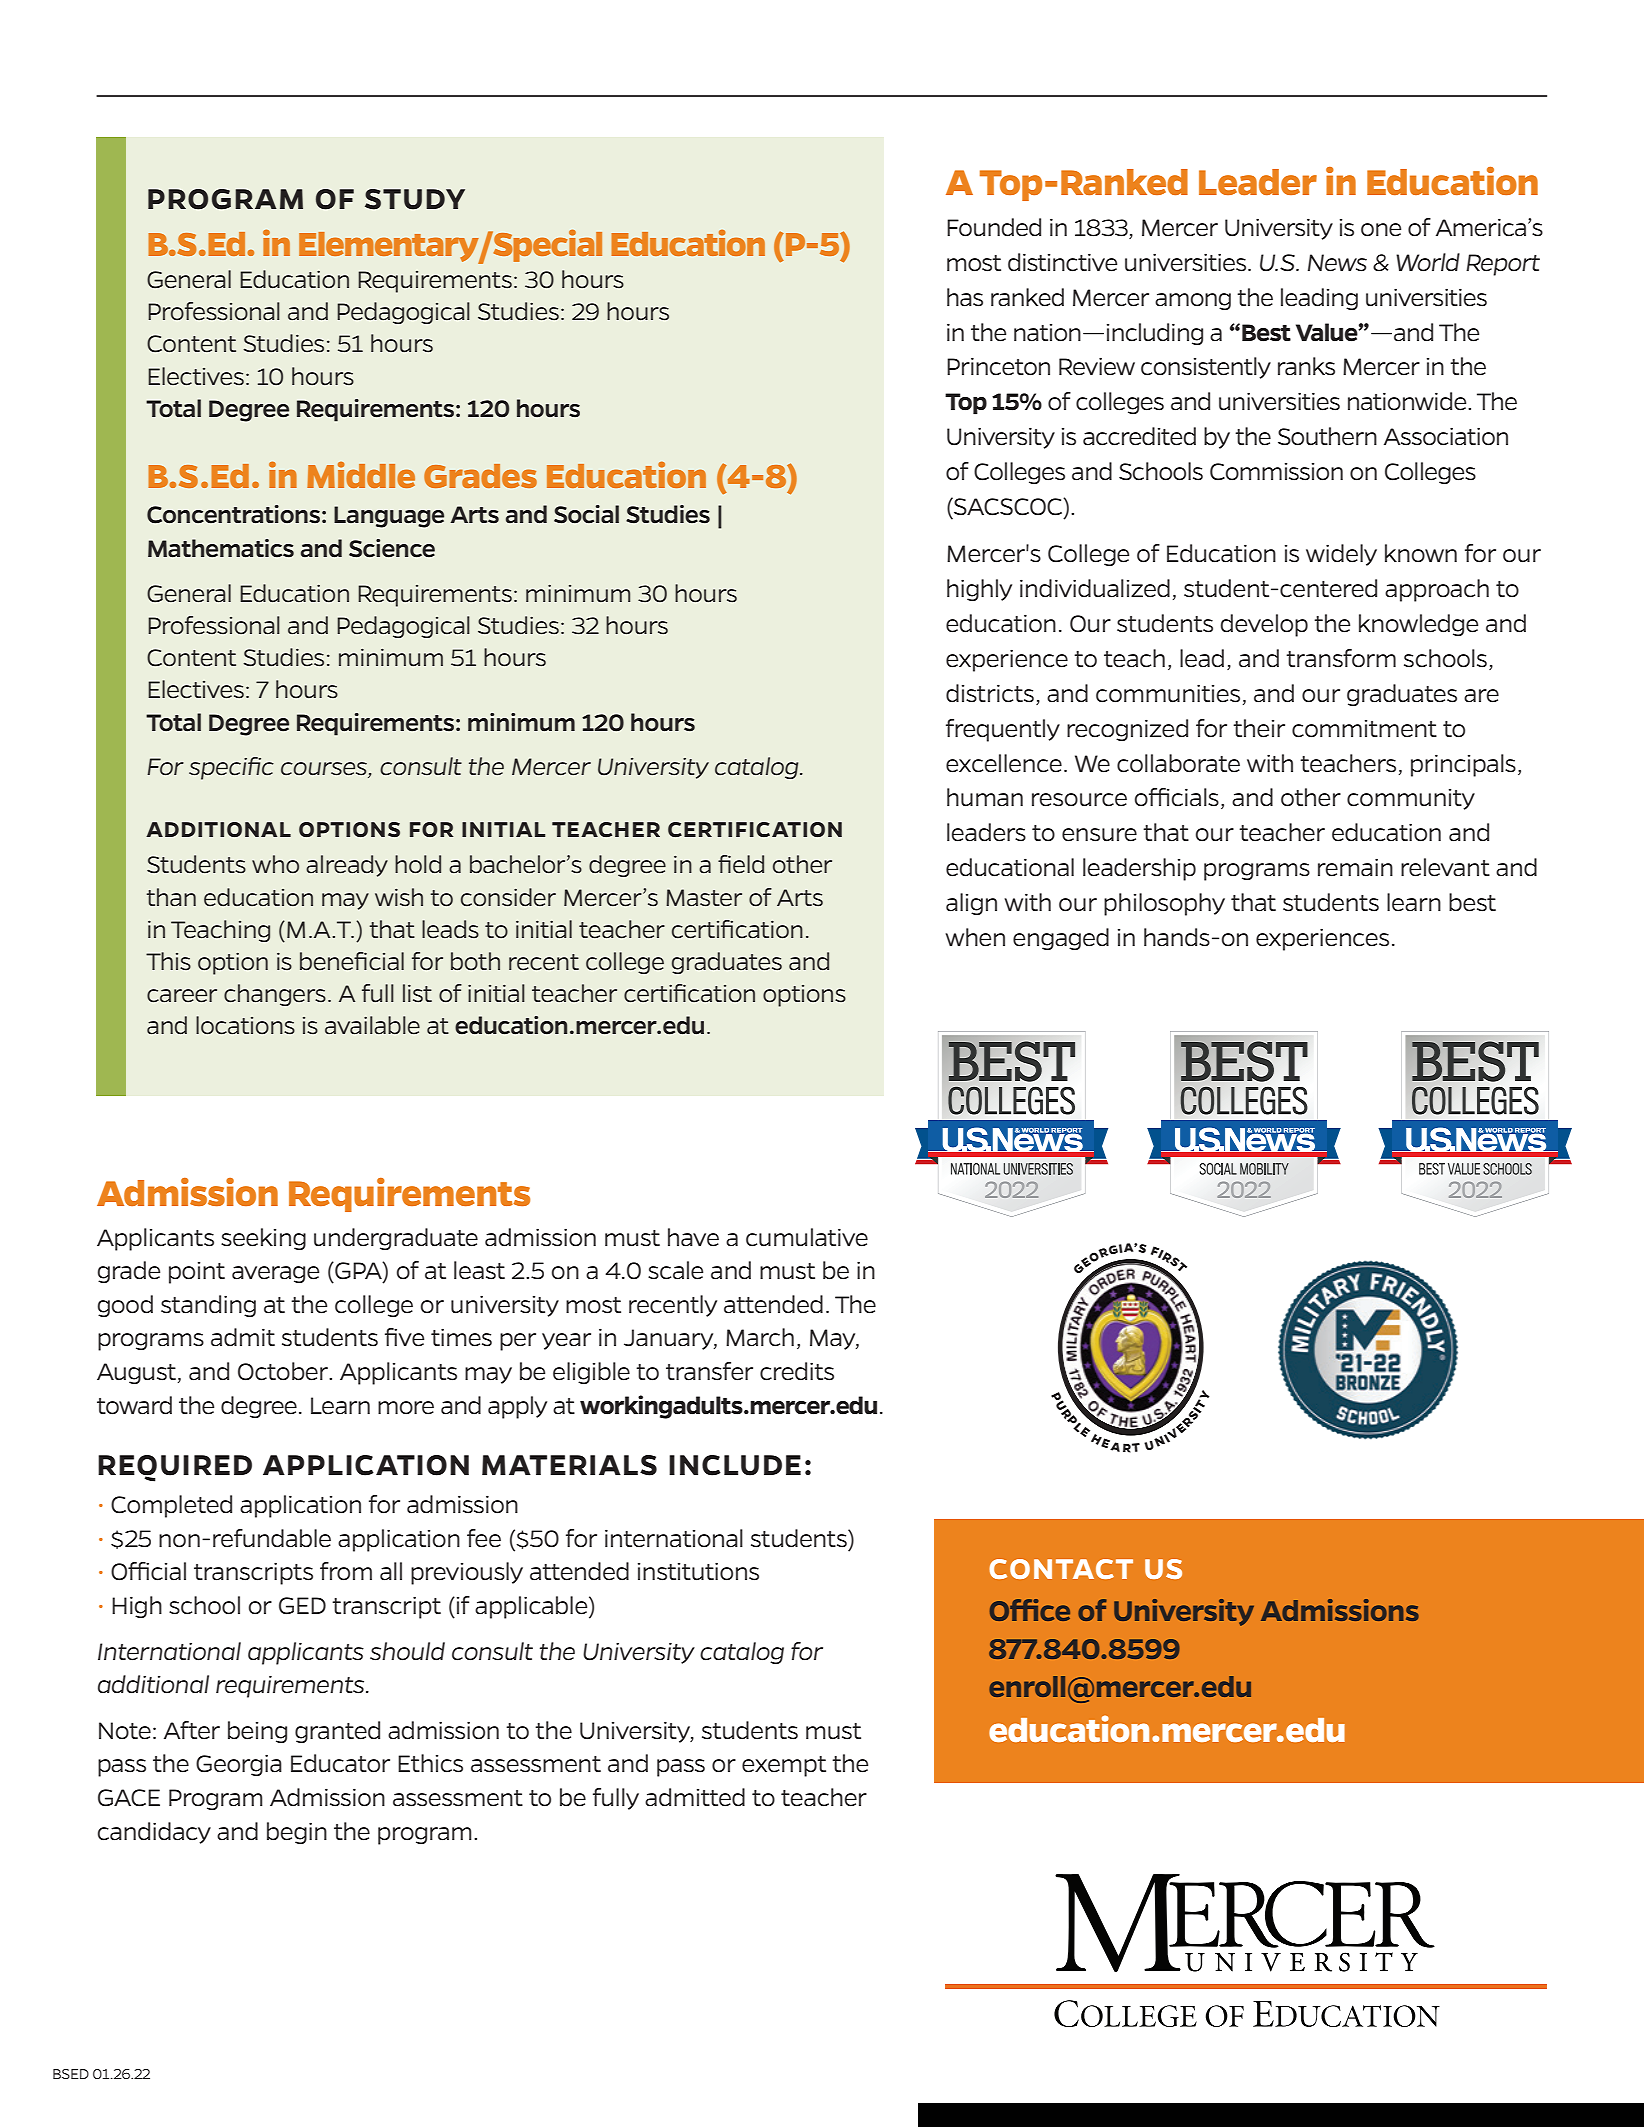 The height and width of the screenshot is (2127, 1644). I want to click on commitment, so click(1364, 729).
